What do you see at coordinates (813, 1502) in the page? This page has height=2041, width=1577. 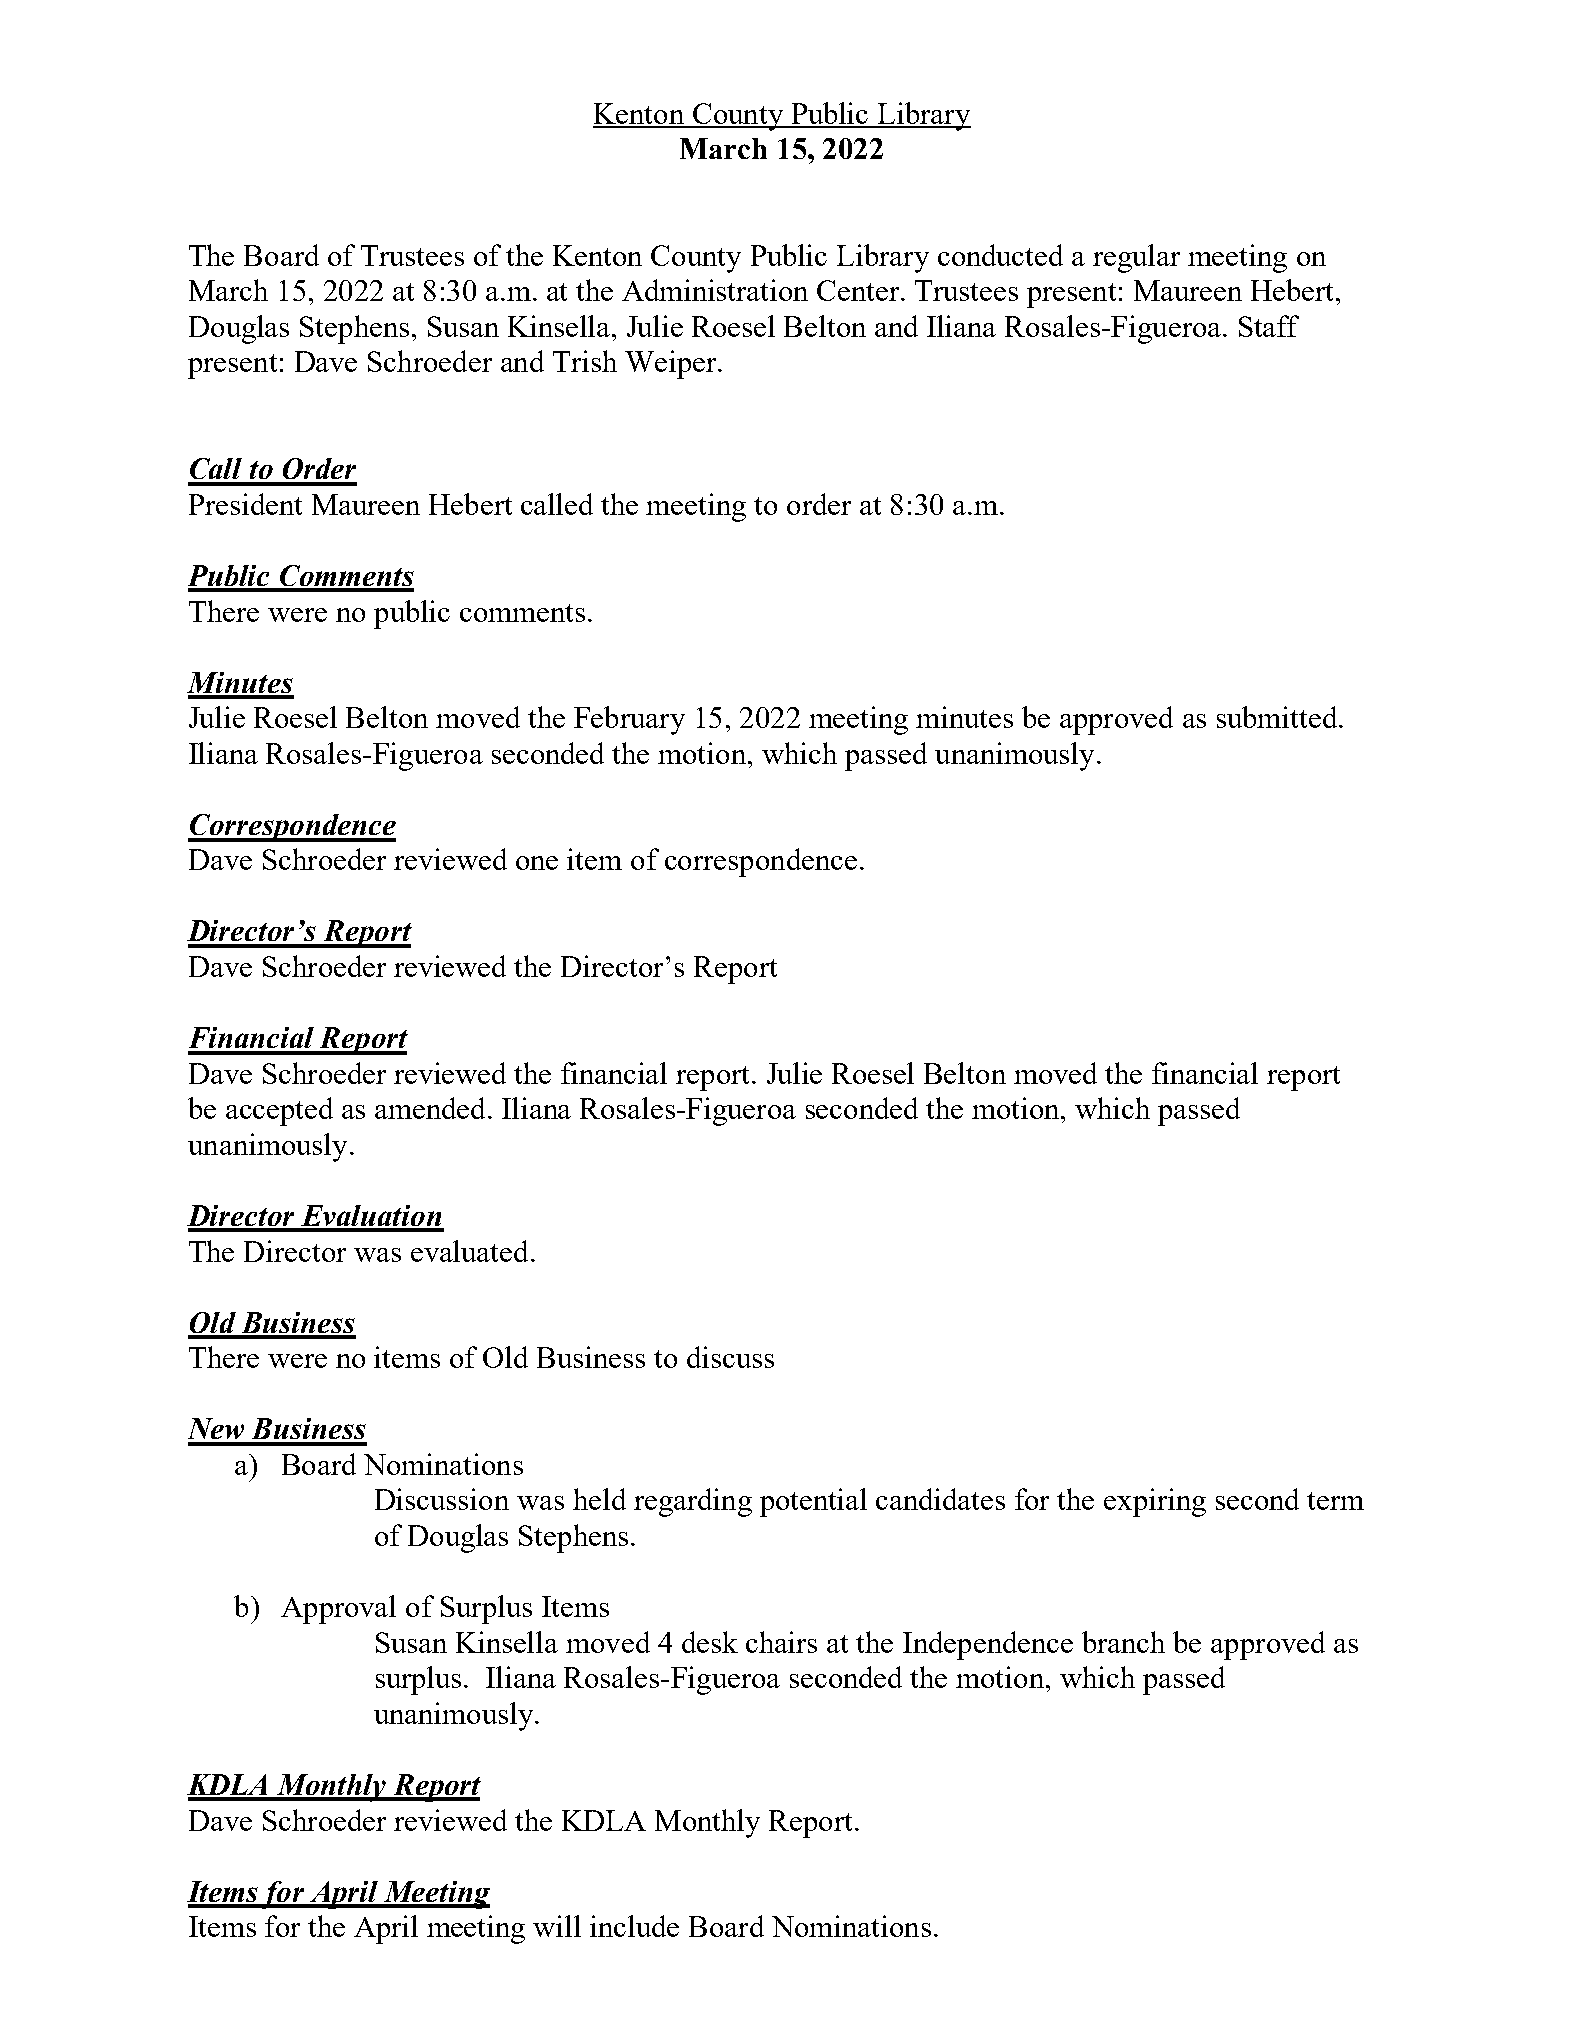 I see `potential` at bounding box center [813, 1502].
